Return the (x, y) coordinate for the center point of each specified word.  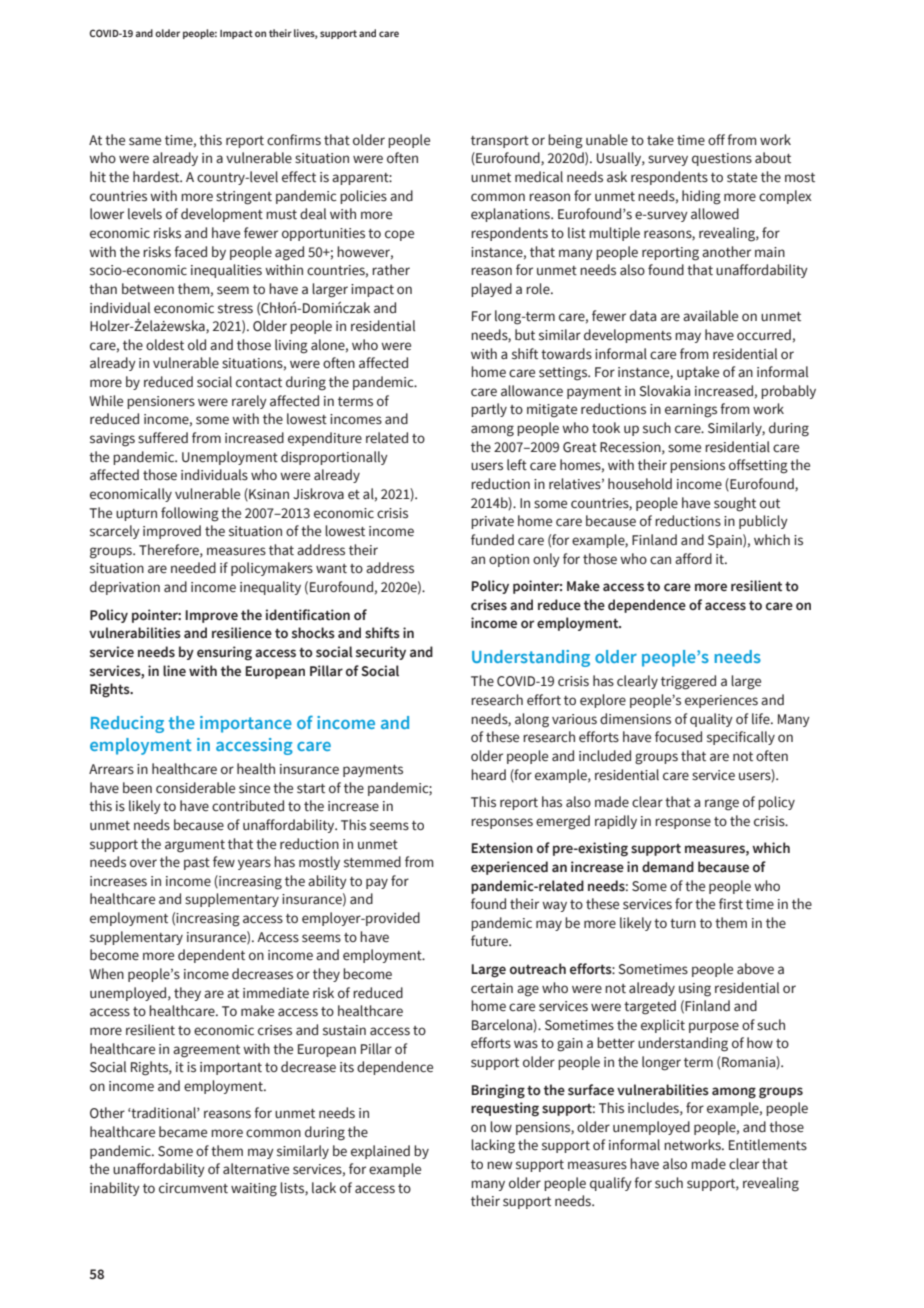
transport (500, 142)
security (381, 653)
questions (722, 159)
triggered (688, 682)
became (183, 1132)
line (174, 671)
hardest (157, 177)
